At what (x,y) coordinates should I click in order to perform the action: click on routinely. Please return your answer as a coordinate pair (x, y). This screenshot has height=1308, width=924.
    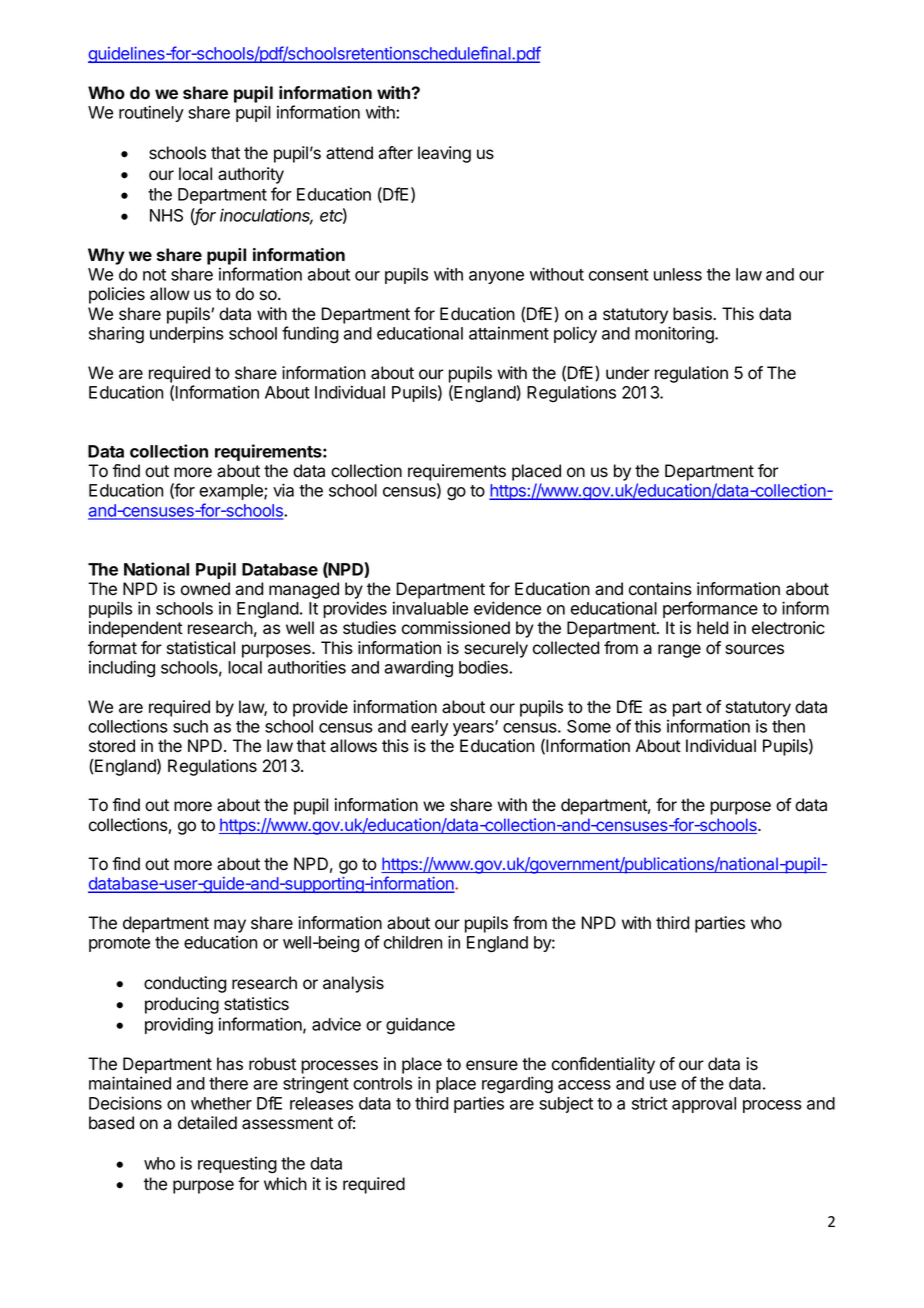
    Looking at the image, I should click on (151, 113).
